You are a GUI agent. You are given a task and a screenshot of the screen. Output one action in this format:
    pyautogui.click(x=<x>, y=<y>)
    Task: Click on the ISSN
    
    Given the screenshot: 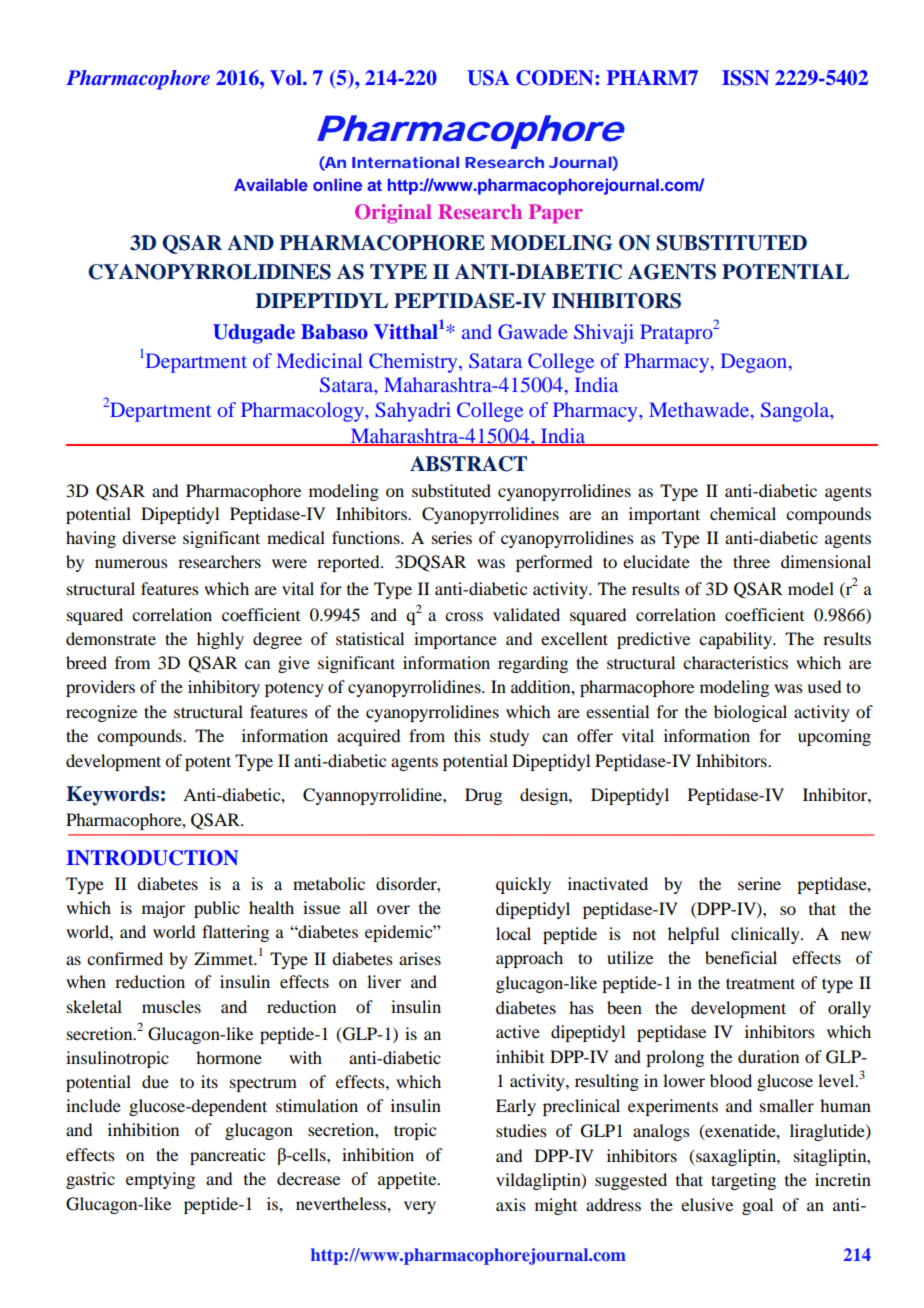 What is the action you would take?
    pyautogui.click(x=746, y=78)
